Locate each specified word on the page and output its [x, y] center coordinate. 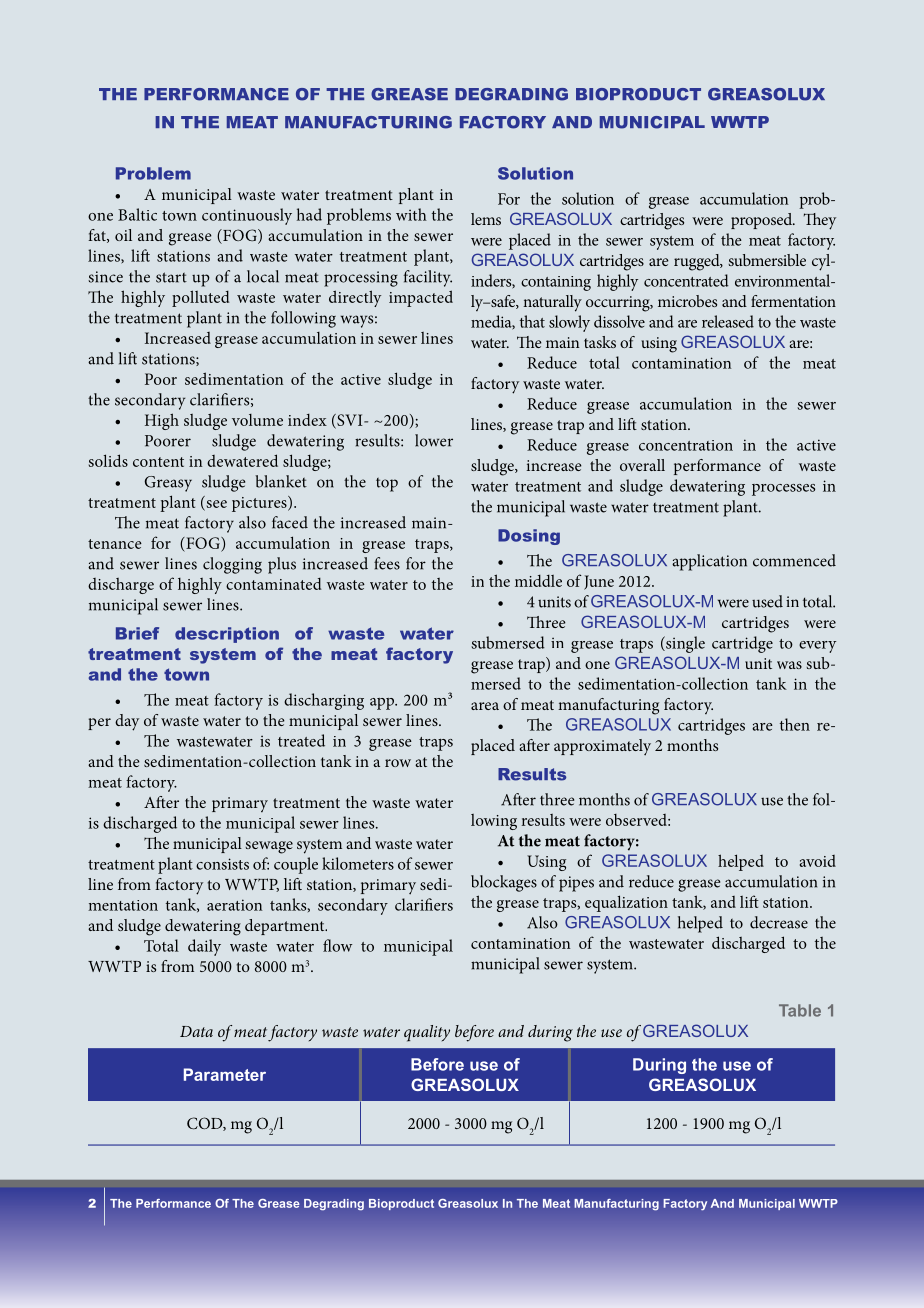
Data [196, 1031]
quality [427, 1033]
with [411, 214]
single [684, 644]
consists [222, 864]
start [171, 277]
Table [800, 1010]
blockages [504, 883]
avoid [818, 861]
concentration [686, 445]
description [227, 635]
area [485, 706]
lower [434, 440]
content [158, 462]
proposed [763, 221]
